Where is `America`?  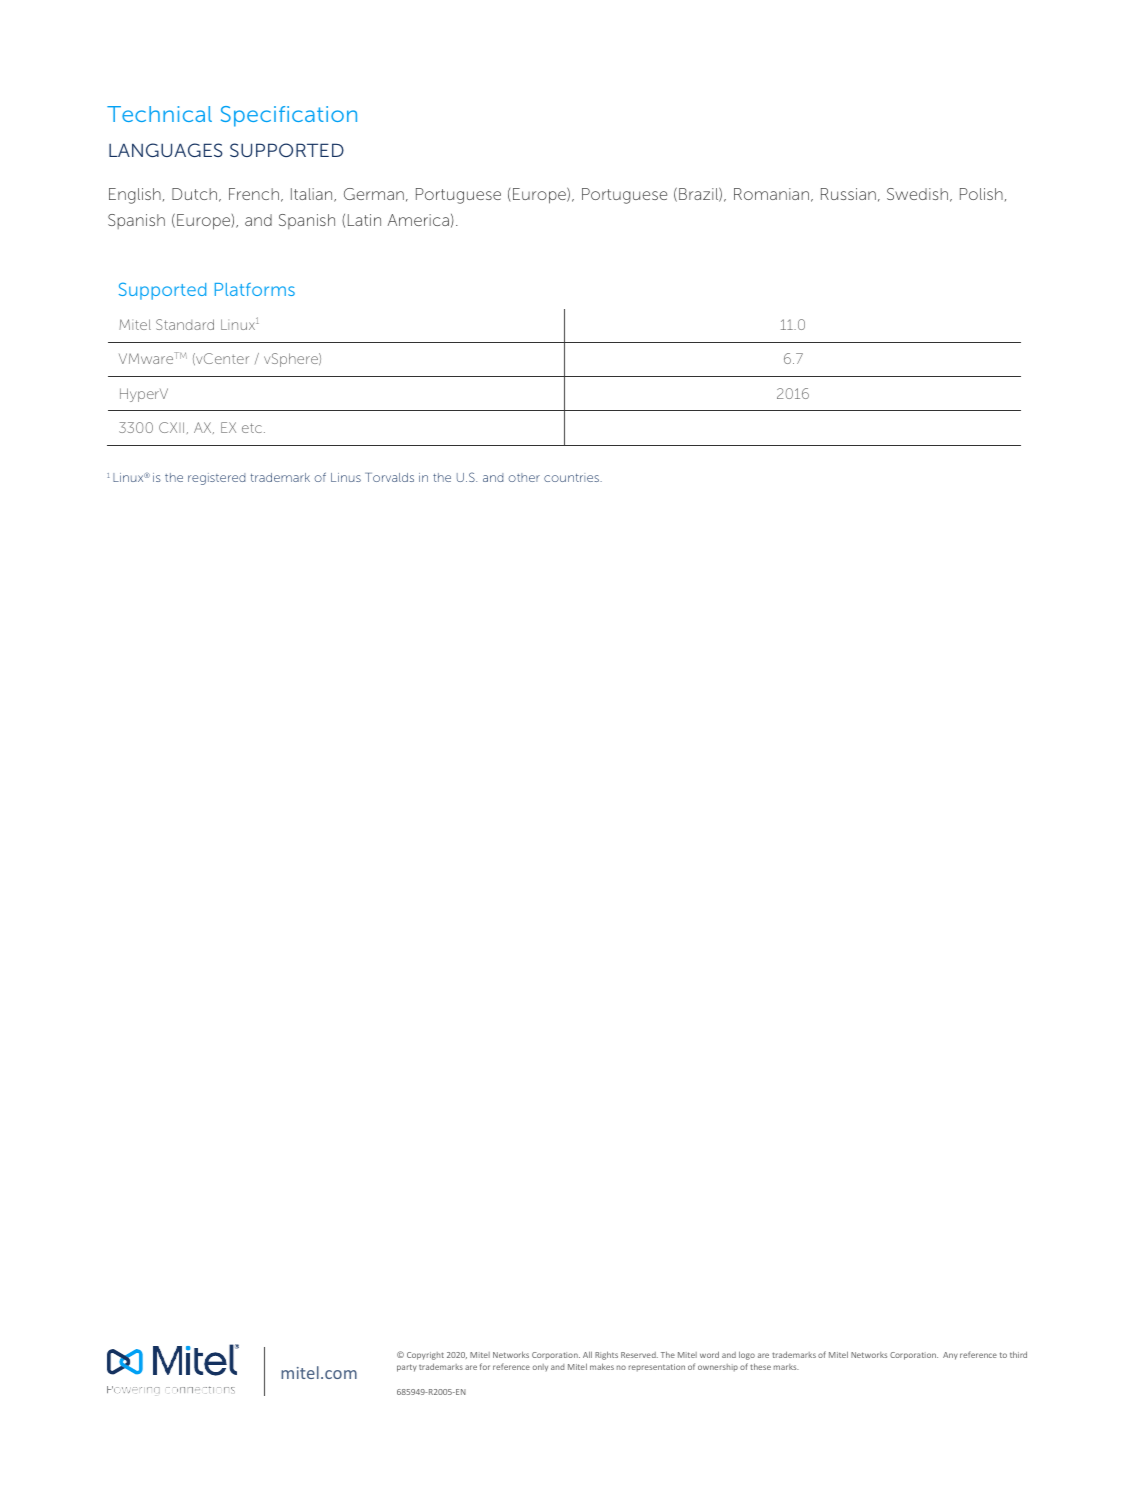 America is located at coordinates (418, 220).
